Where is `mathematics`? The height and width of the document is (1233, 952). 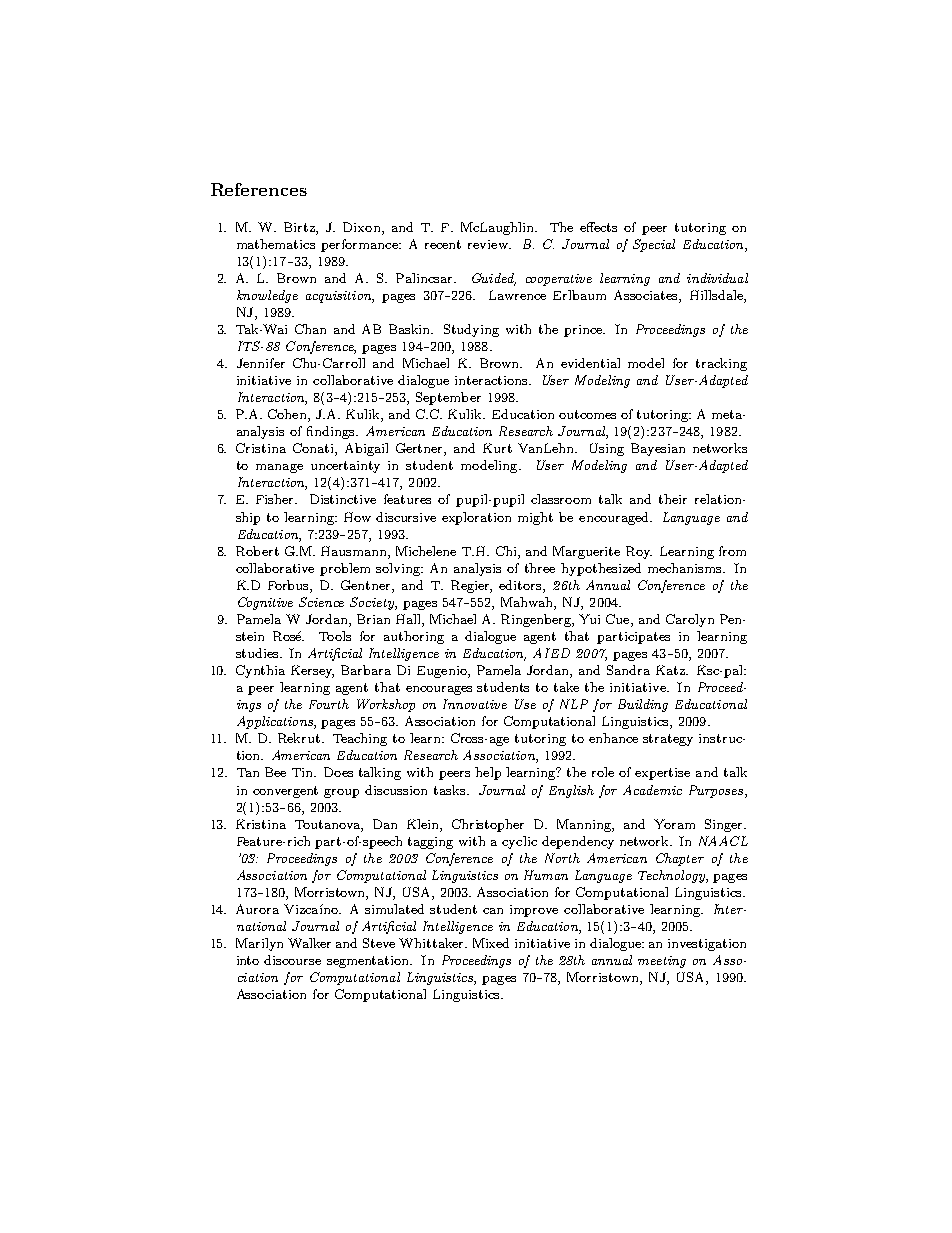 mathematics is located at coordinates (276, 244).
